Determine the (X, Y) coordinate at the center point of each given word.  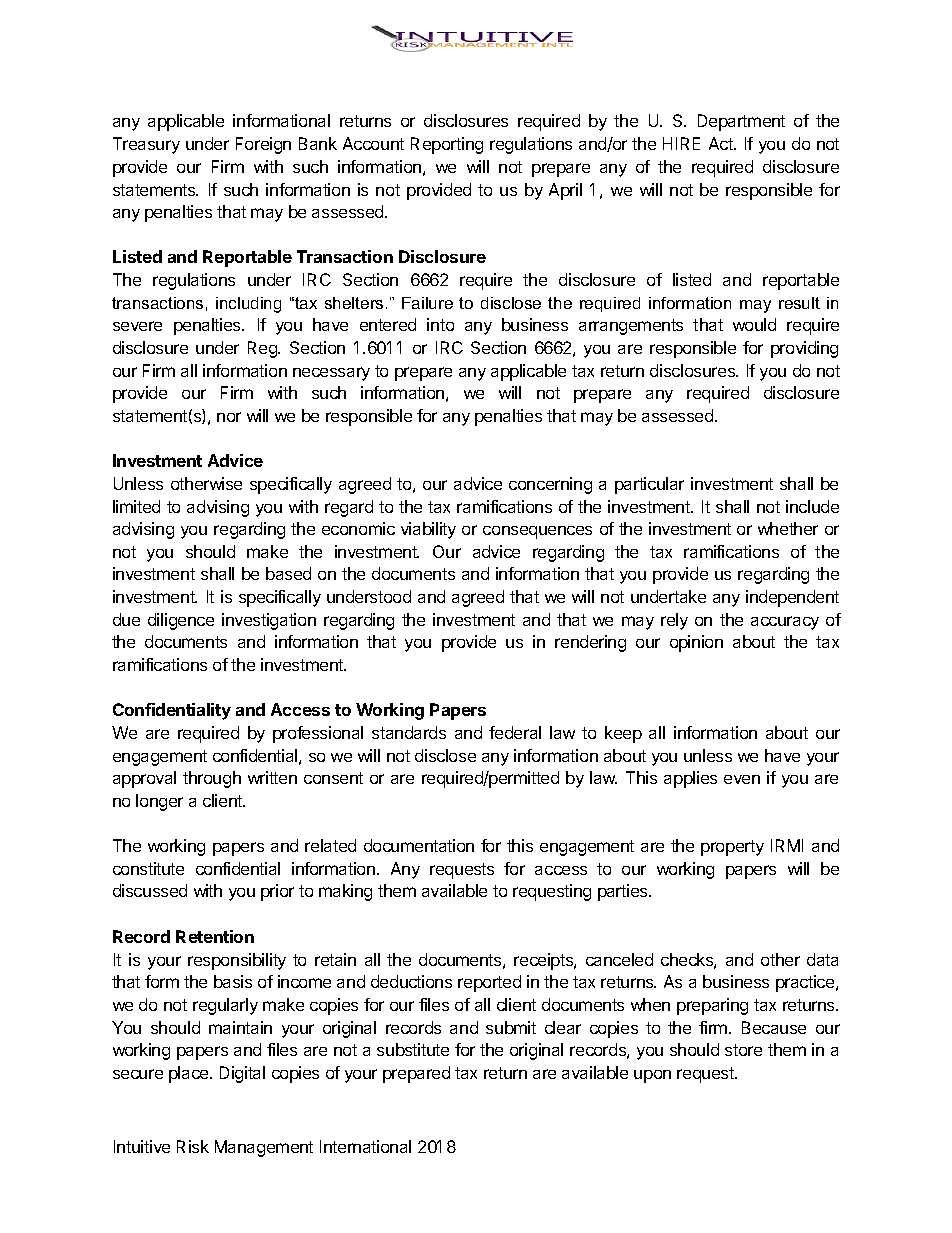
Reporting (447, 145)
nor (229, 417)
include (812, 506)
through (212, 779)
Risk (193, 1146)
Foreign (263, 145)
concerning (550, 485)
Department (741, 122)
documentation (419, 845)
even (742, 779)
